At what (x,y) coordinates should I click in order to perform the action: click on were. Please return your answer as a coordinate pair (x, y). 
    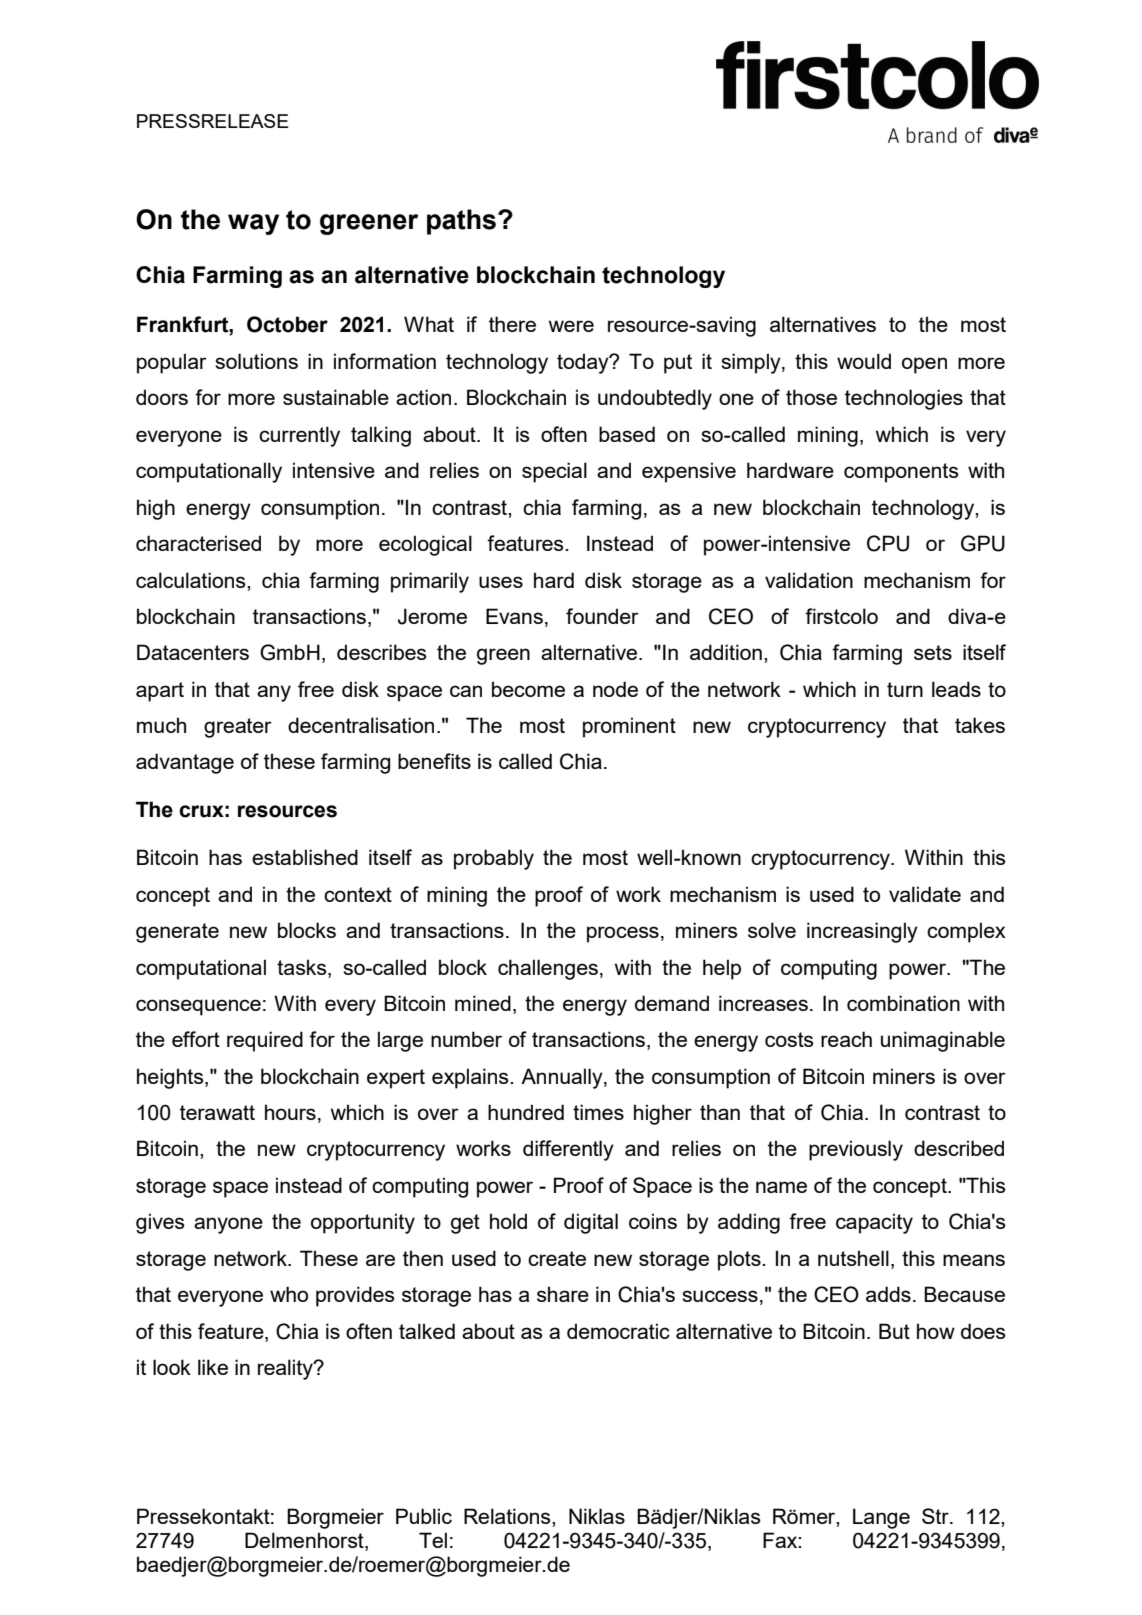
    Looking at the image, I should click on (571, 326).
